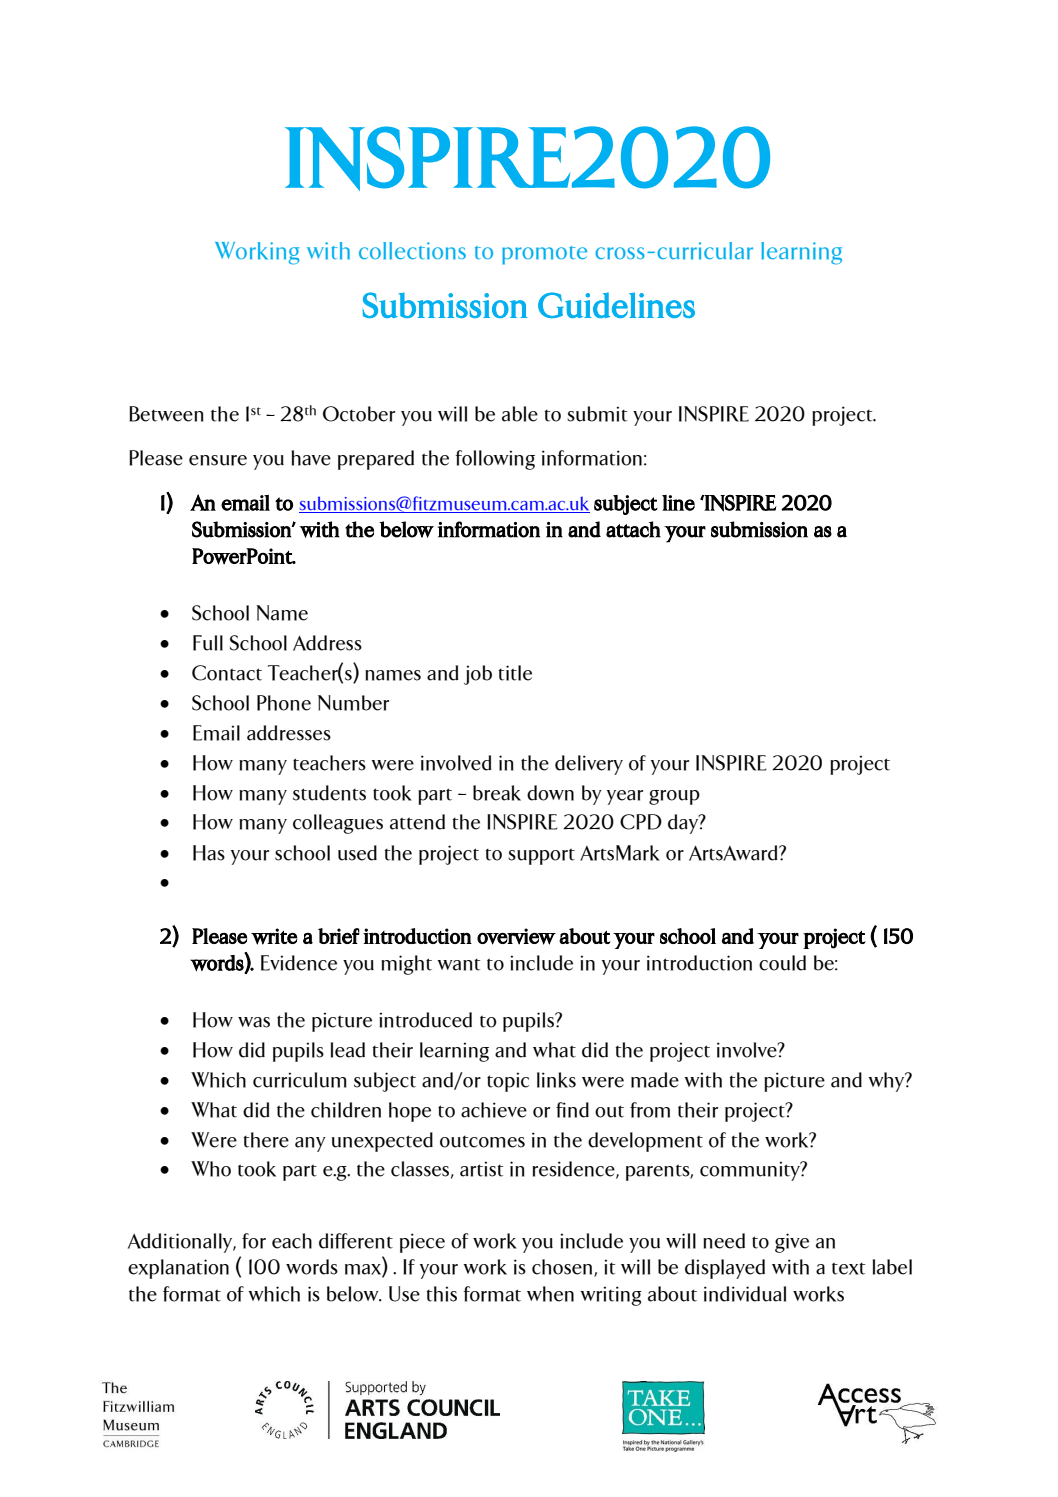  Describe the element at coordinates (544, 255) in the document. I see `promote` at that location.
